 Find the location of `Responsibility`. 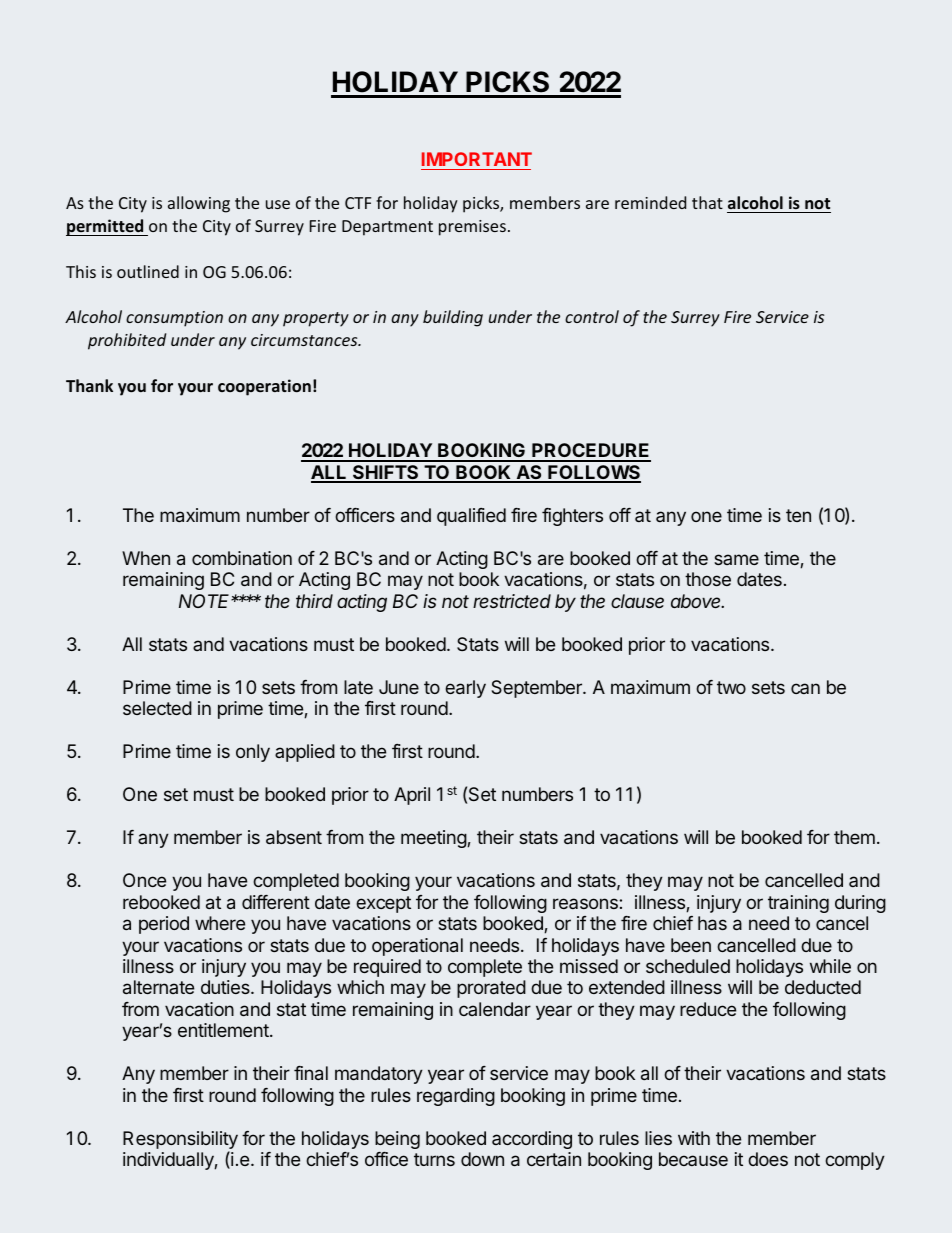

Responsibility is located at coordinates (180, 1141).
